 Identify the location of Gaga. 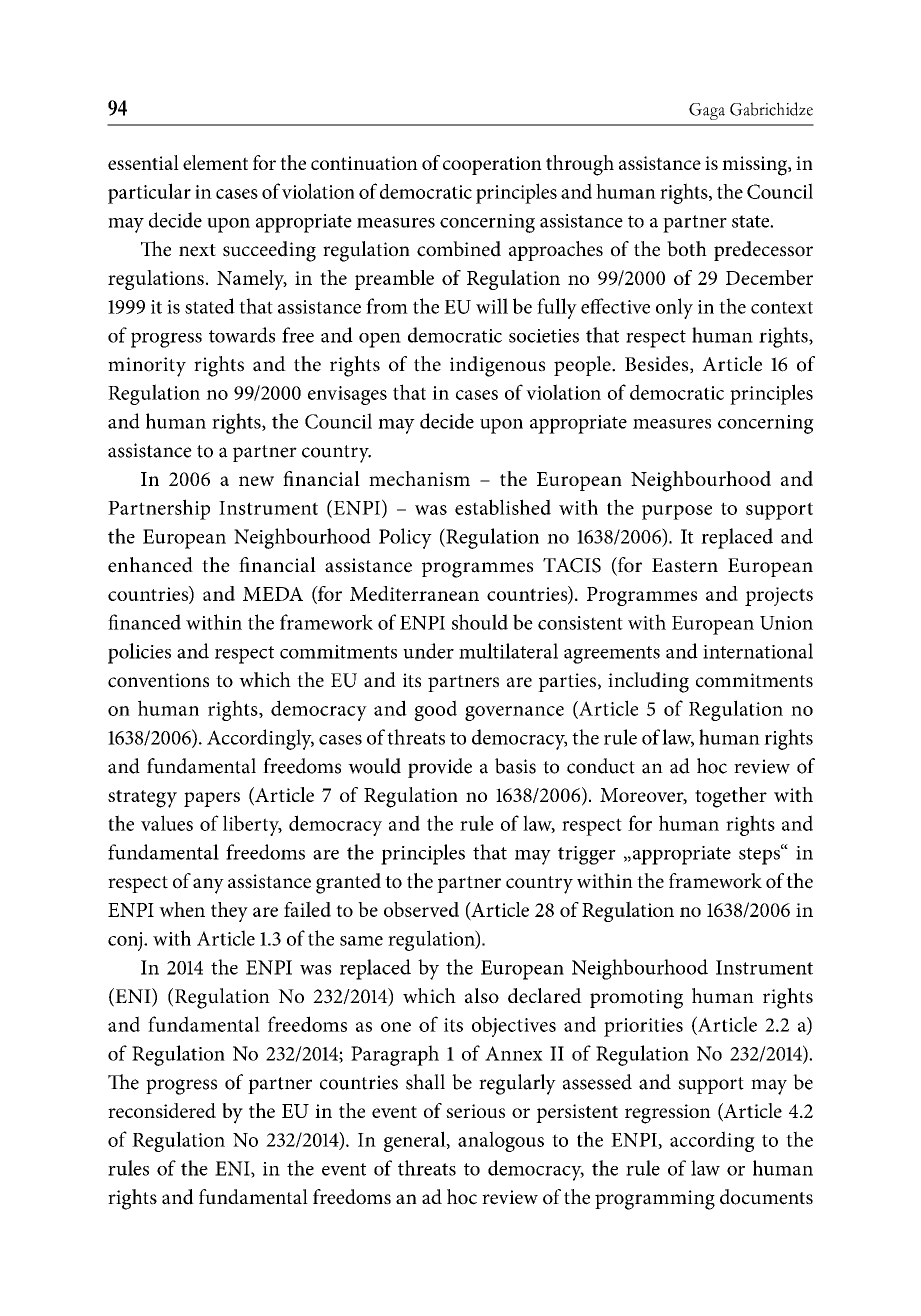
(707, 111).
